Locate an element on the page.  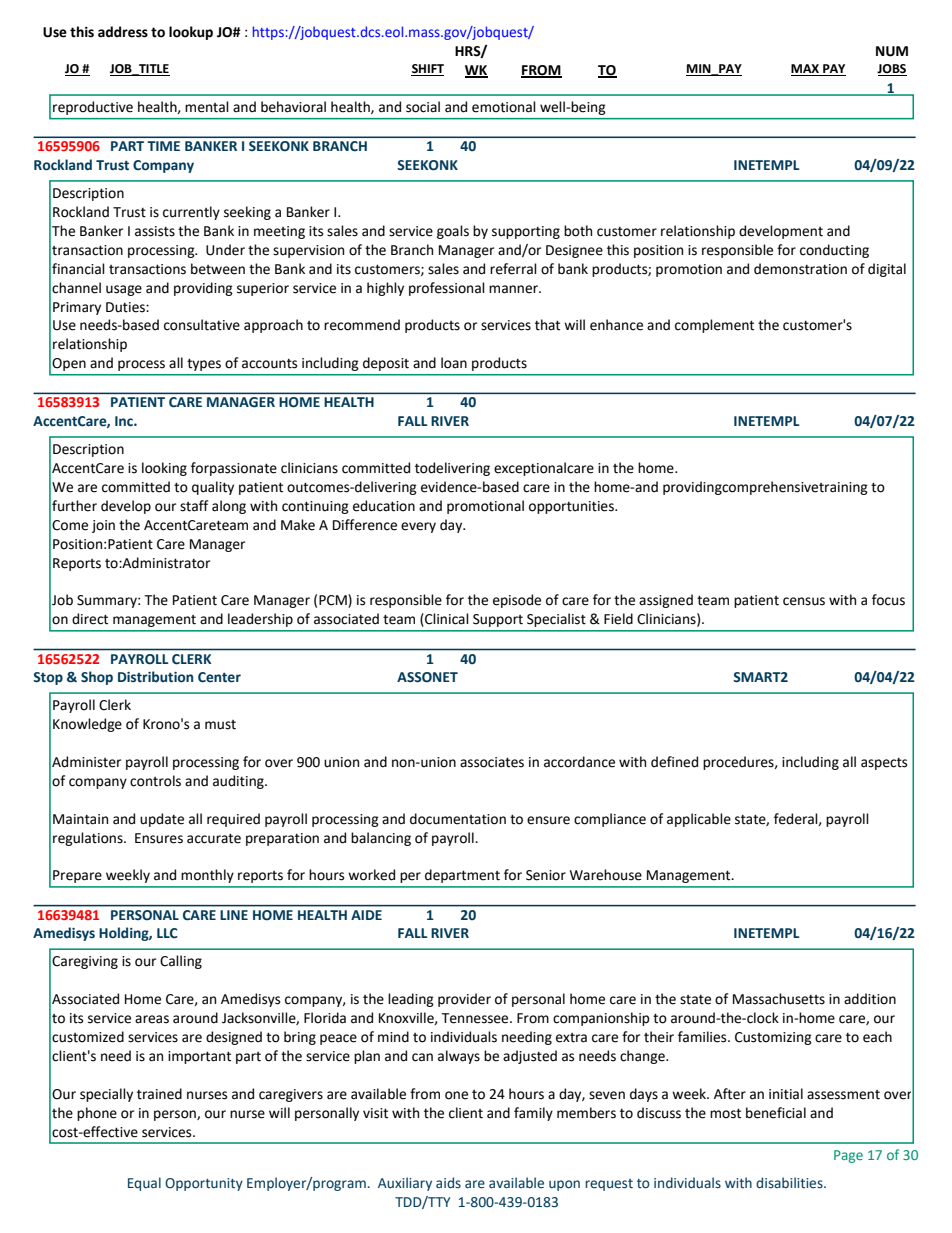
Equal is located at coordinates (144, 1184).
